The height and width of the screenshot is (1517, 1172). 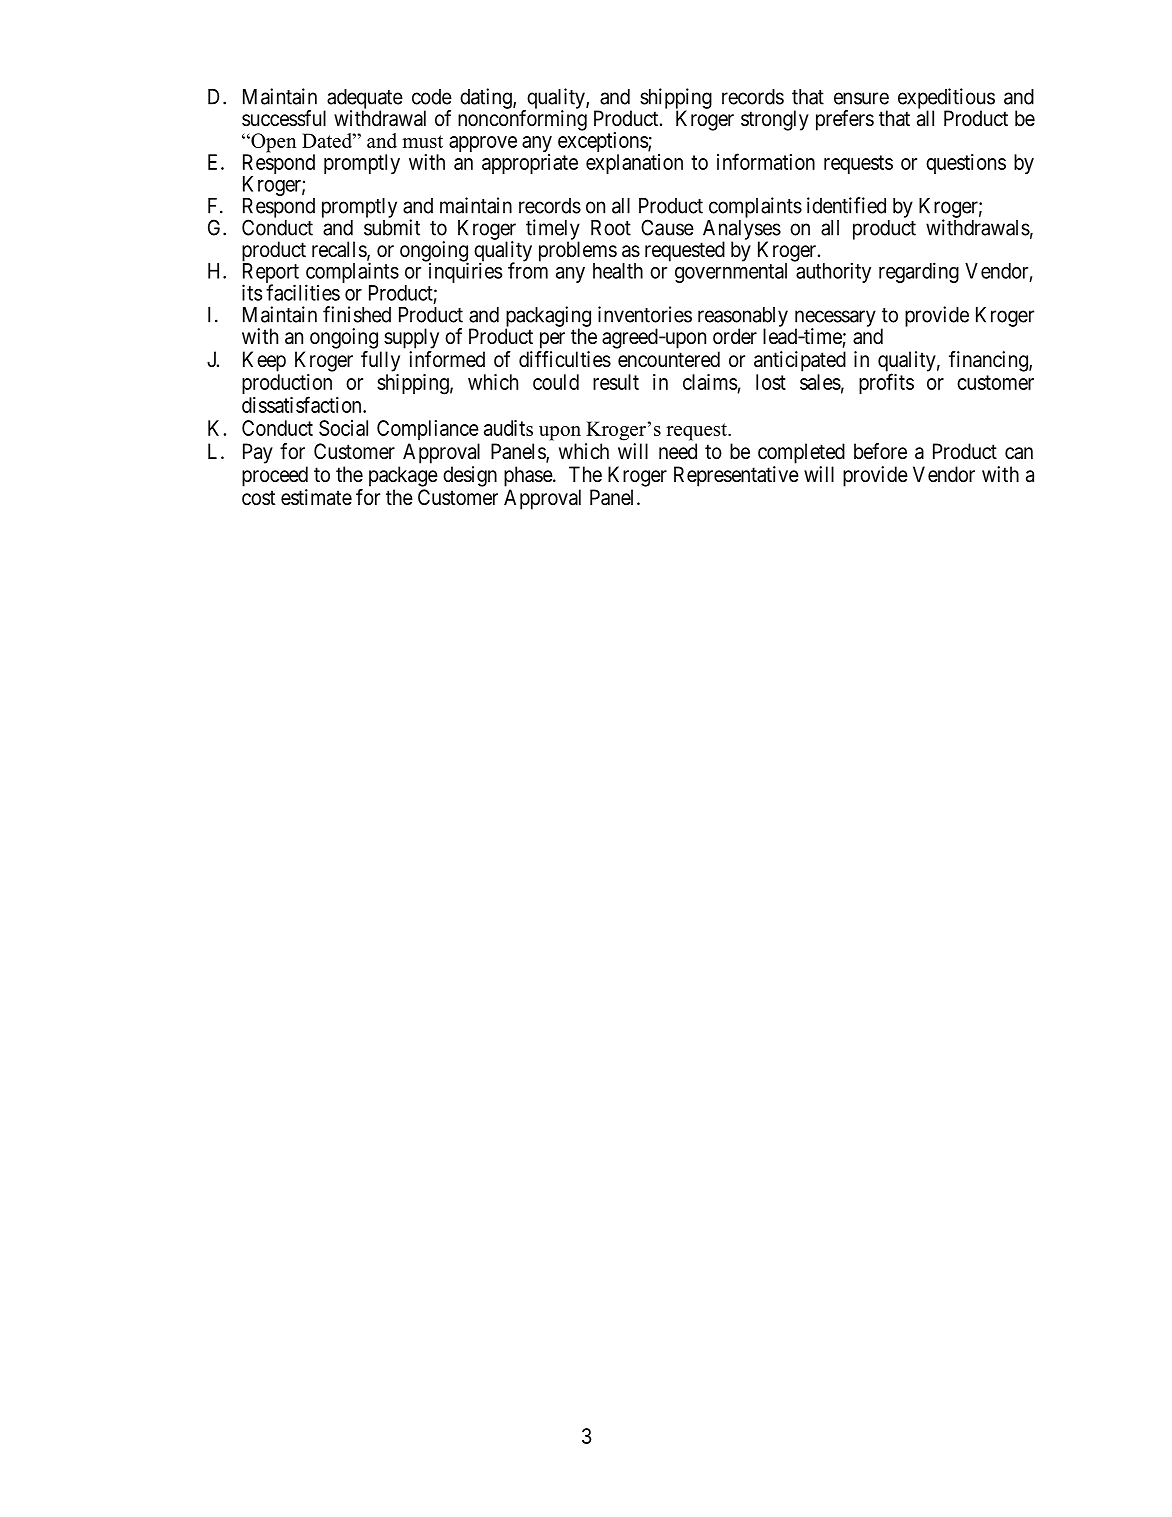 What do you see at coordinates (846, 205) in the screenshot?
I see `identified` at bounding box center [846, 205].
